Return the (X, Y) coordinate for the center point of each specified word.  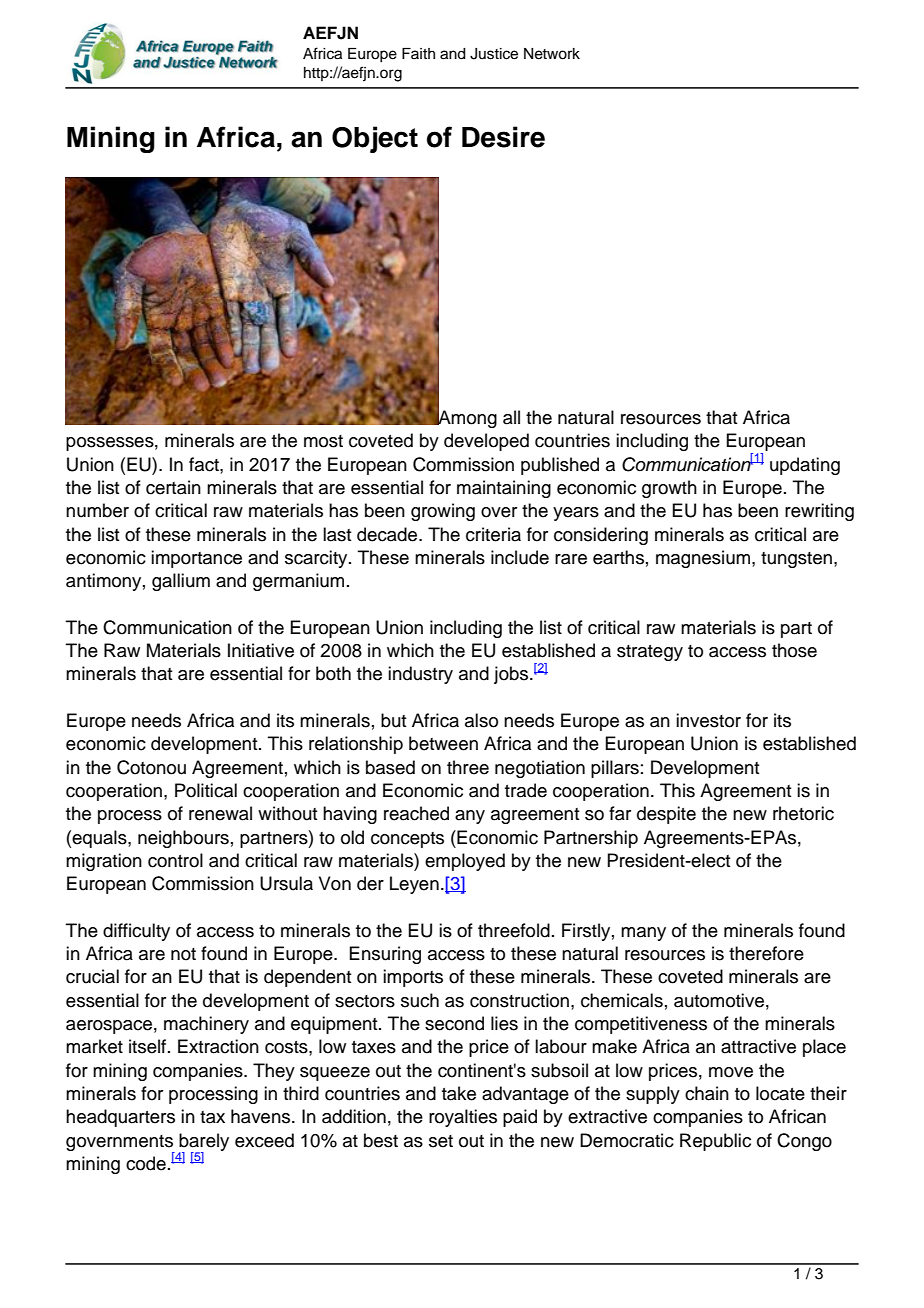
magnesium (704, 559)
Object (375, 139)
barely (204, 1143)
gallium (181, 582)
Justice (494, 54)
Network (552, 54)
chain (707, 1093)
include (520, 557)
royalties (463, 1118)
